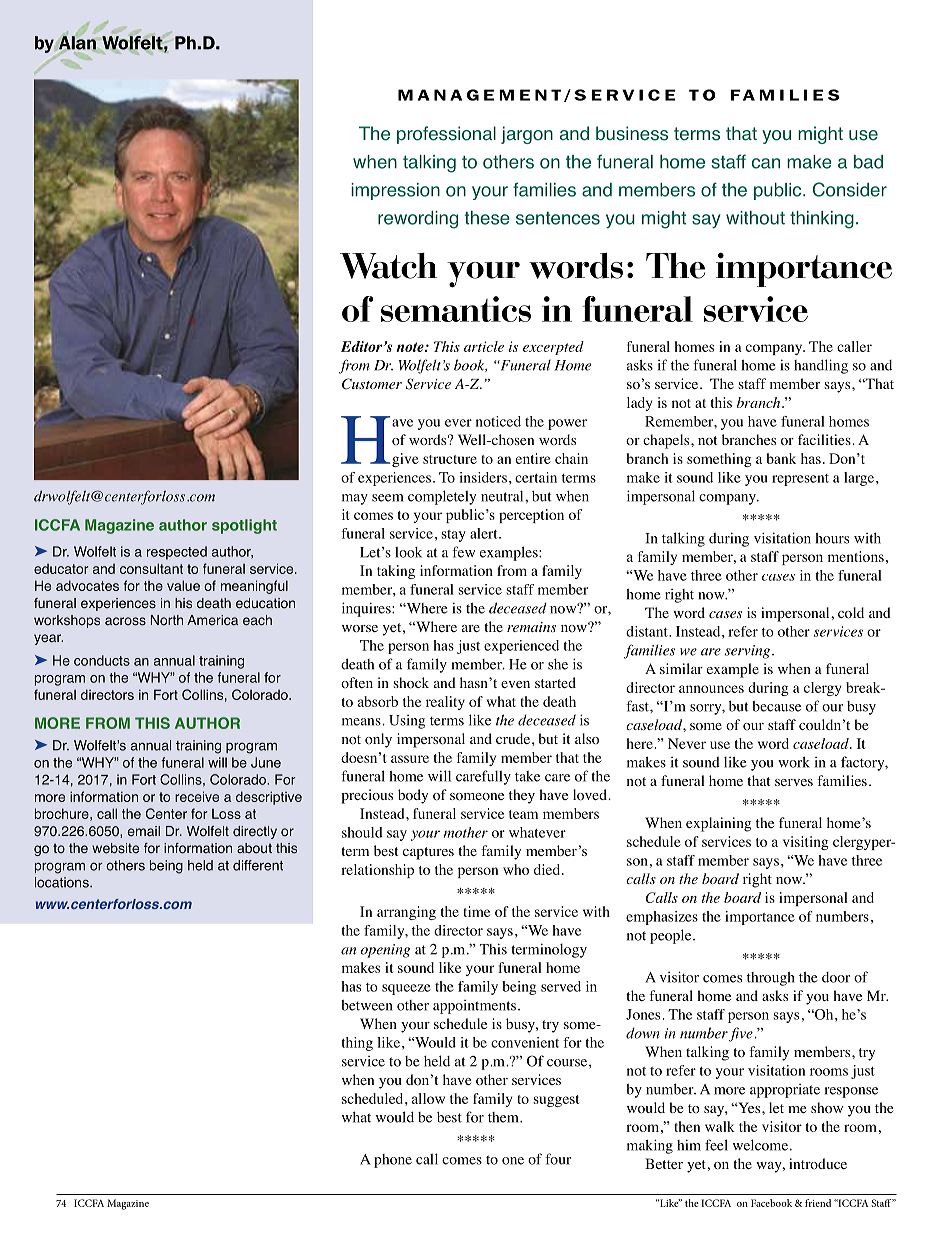  What do you see at coordinates (776, 706) in the page?
I see `because` at bounding box center [776, 706].
